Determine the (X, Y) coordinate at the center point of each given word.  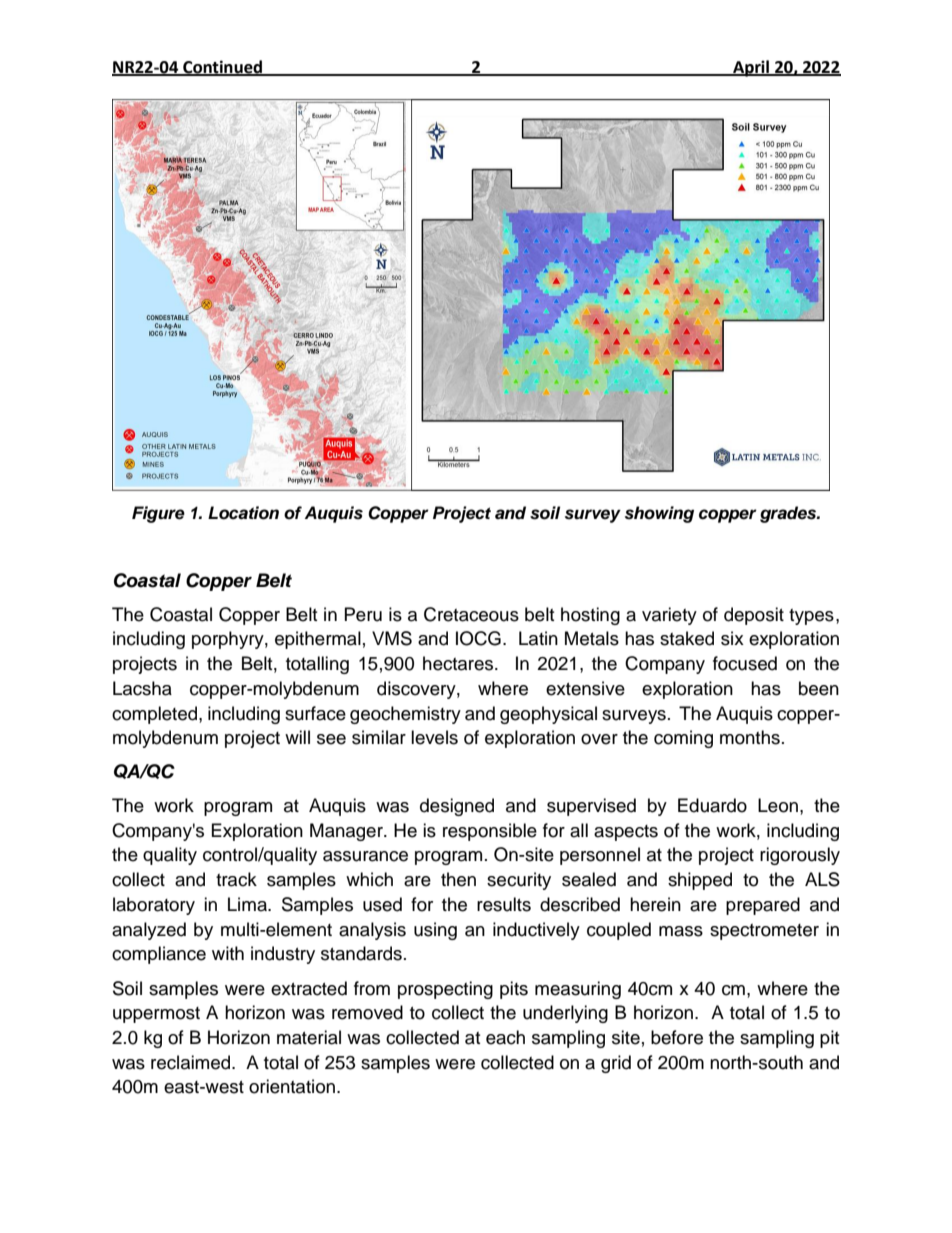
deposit (754, 616)
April (751, 68)
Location (243, 513)
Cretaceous (471, 614)
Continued (222, 67)
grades (789, 514)
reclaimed (192, 1062)
